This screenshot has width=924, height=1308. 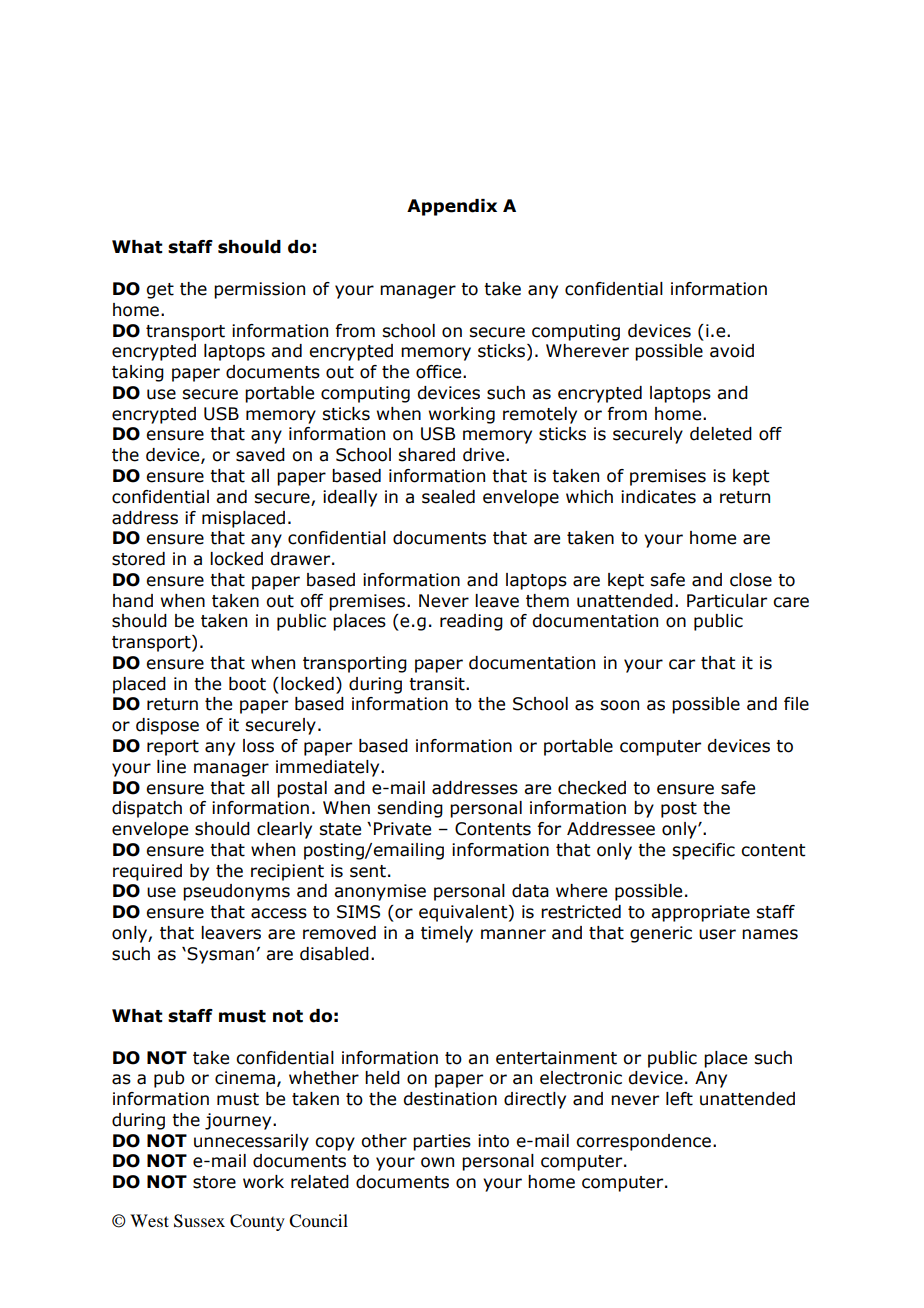 I want to click on transit, so click(x=438, y=684).
